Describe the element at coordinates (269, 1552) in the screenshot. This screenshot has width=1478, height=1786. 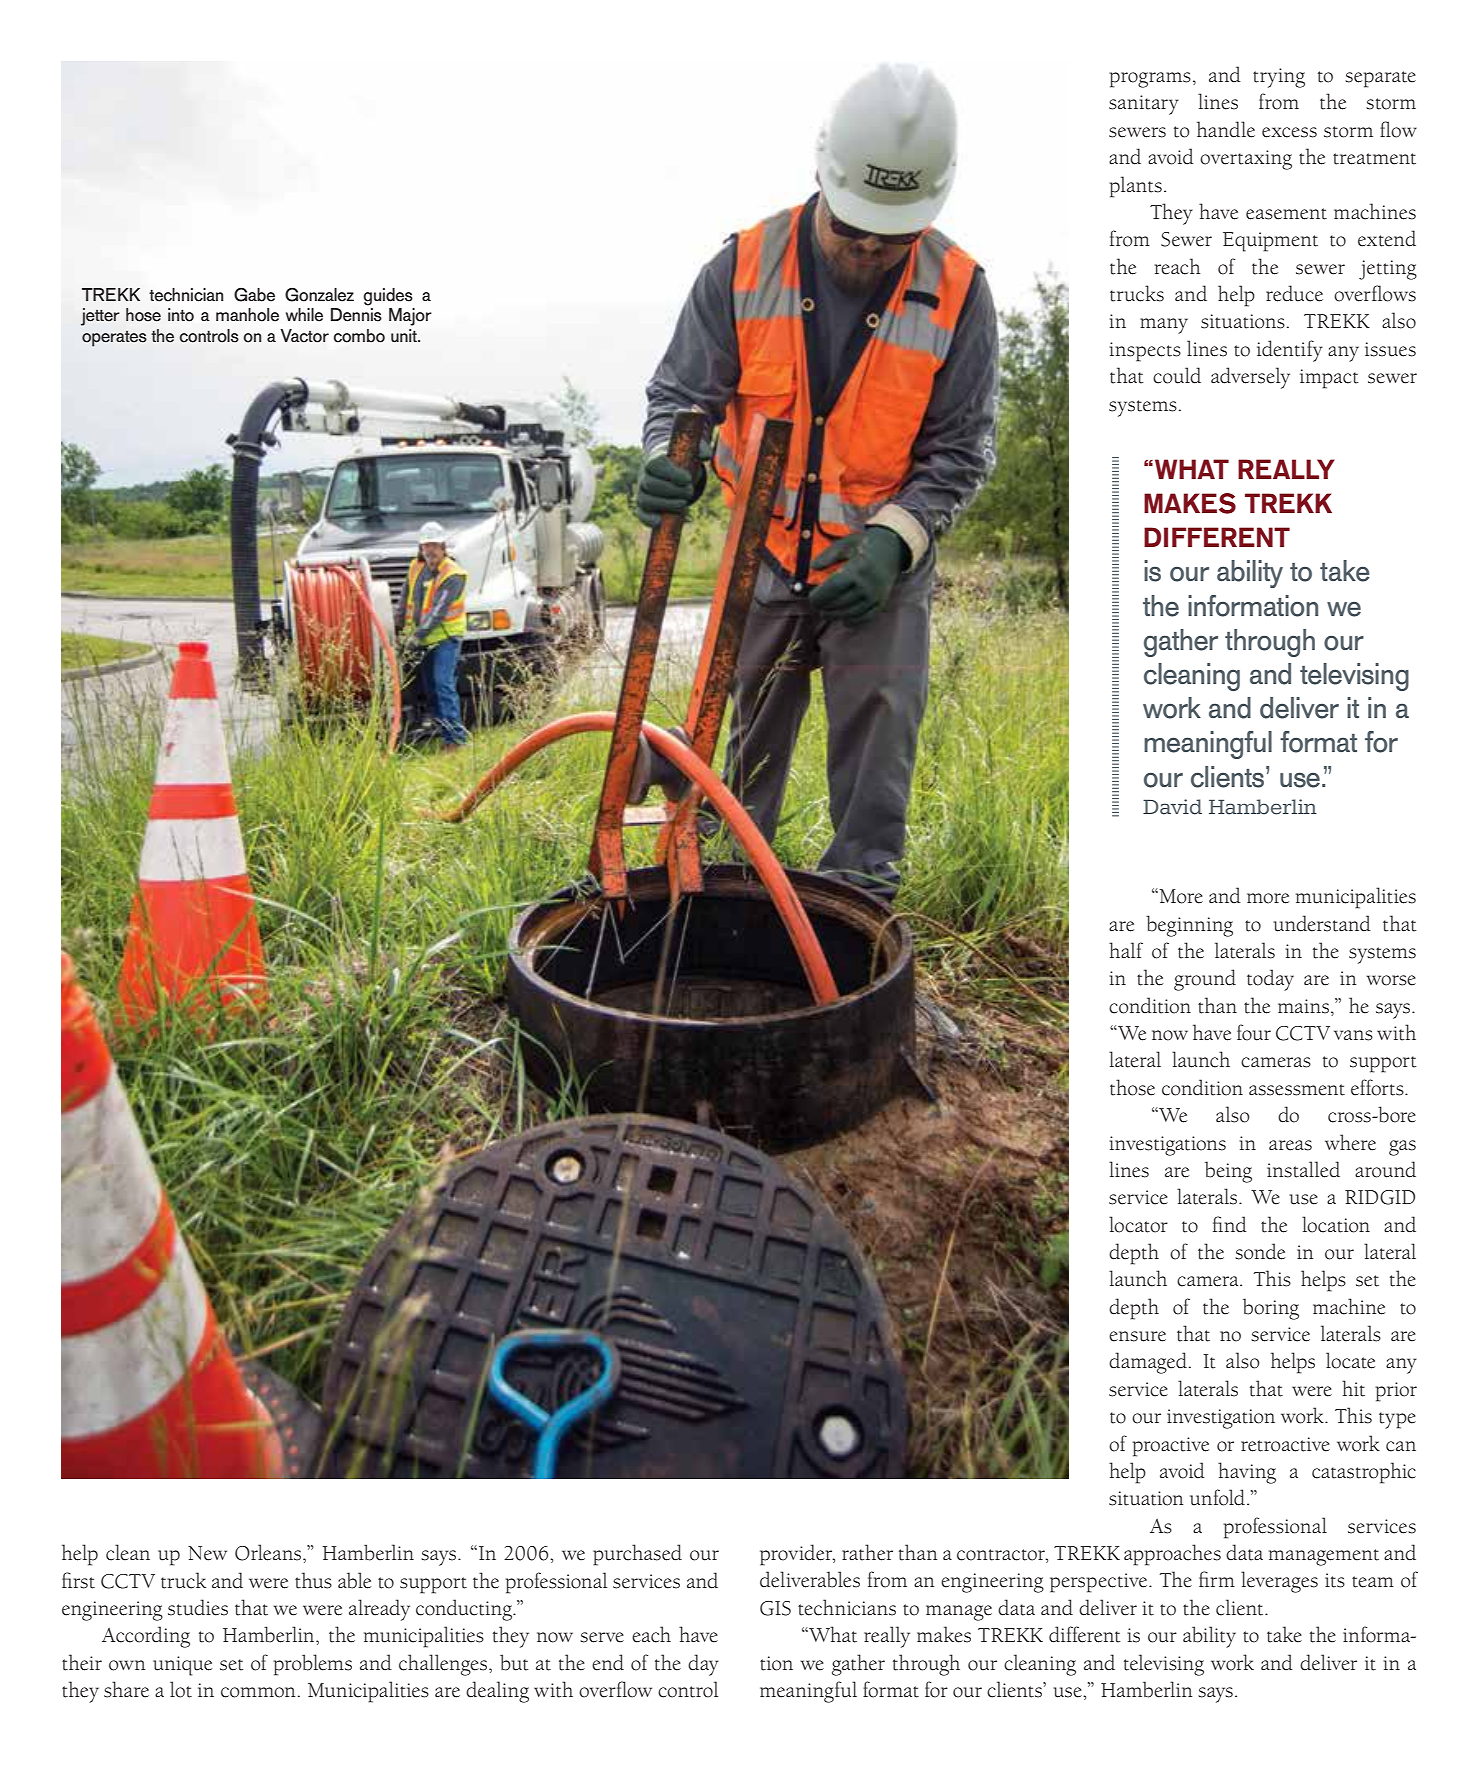
I see `Orleans` at that location.
